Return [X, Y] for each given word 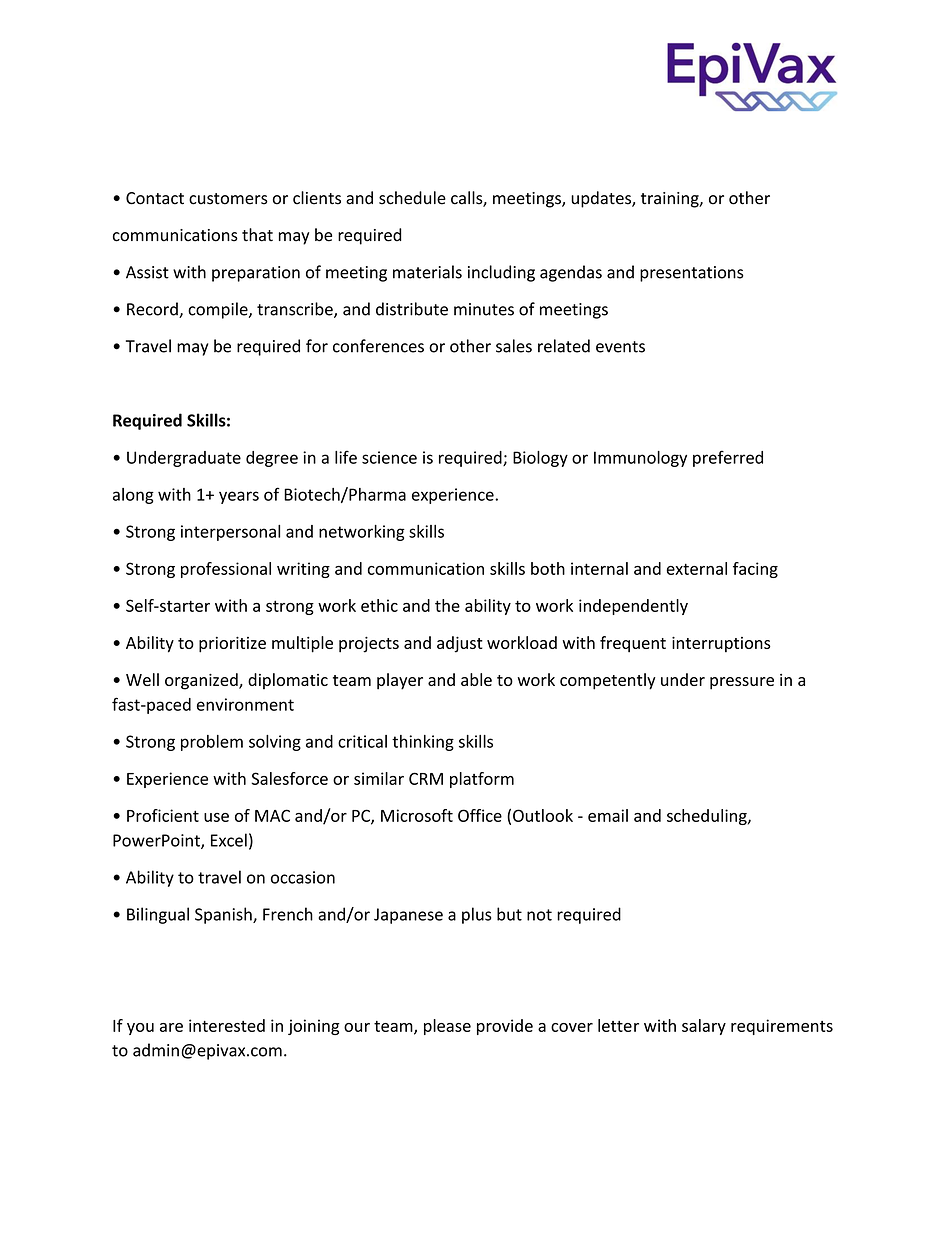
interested [227, 1025]
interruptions [721, 644]
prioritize [232, 644]
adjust [460, 644]
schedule [412, 198]
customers [228, 199]
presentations [692, 274]
